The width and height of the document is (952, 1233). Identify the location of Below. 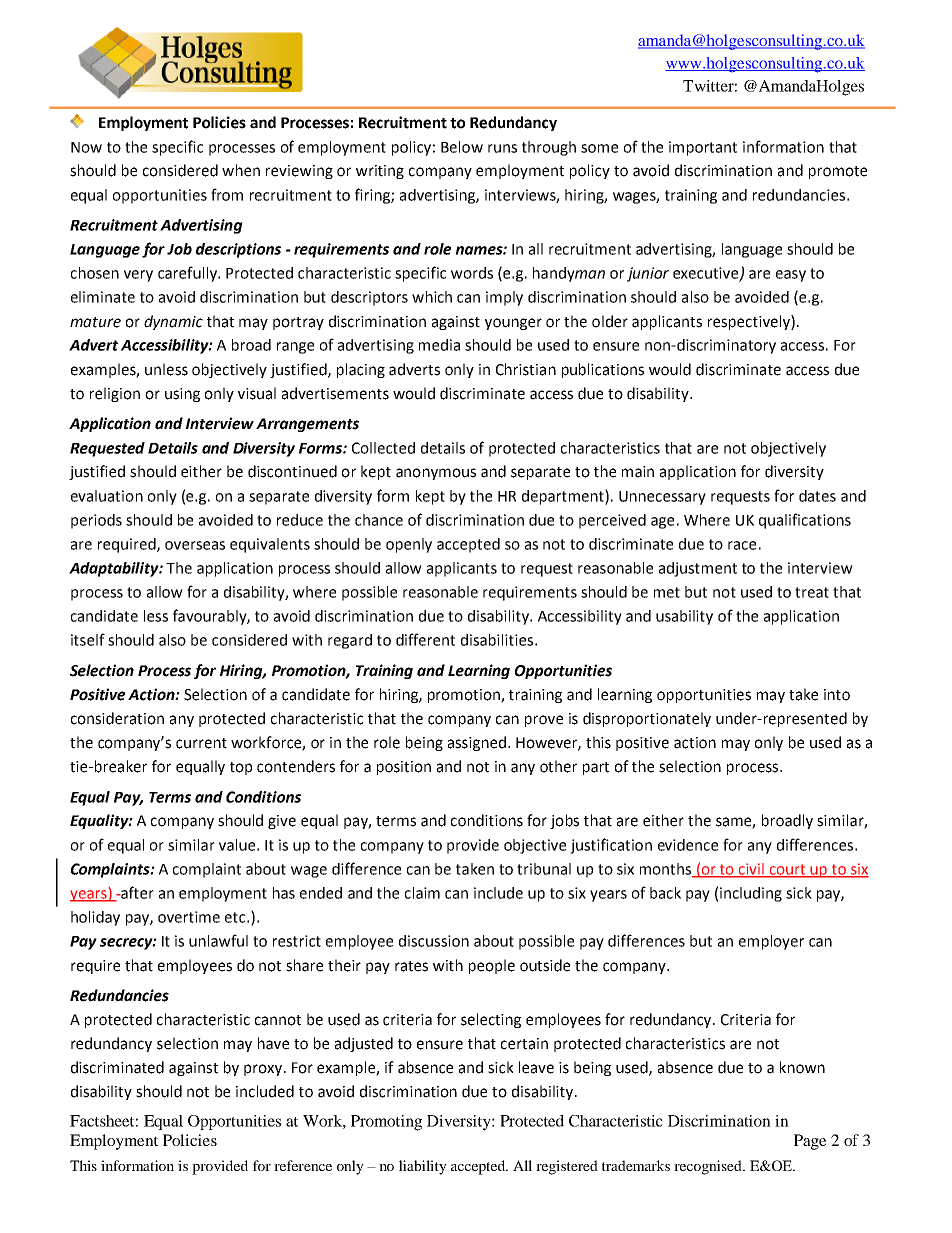
(462, 147).
